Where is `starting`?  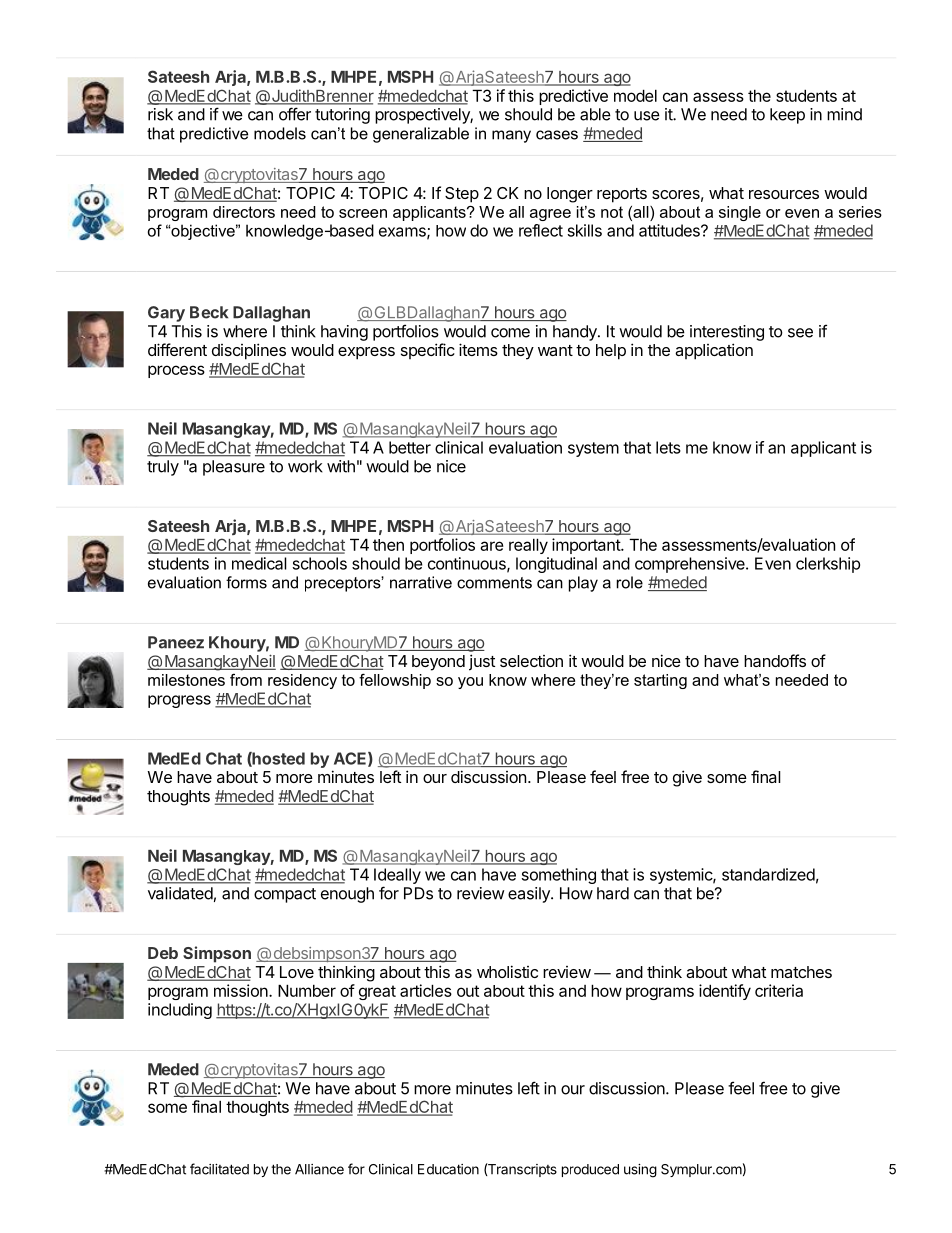 starting is located at coordinates (660, 681).
